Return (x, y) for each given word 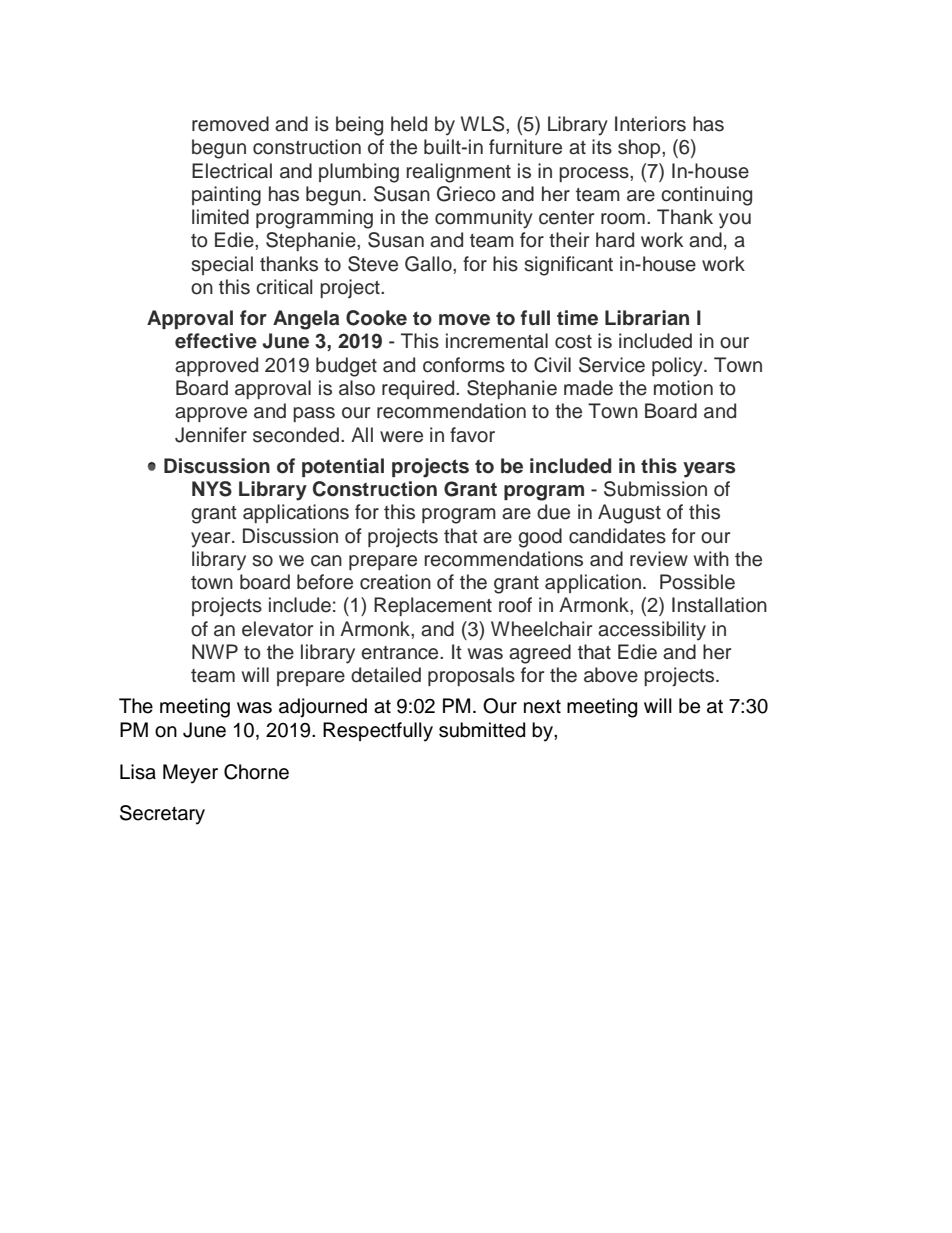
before (325, 582)
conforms (464, 365)
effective (216, 341)
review (659, 559)
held (409, 124)
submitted (482, 730)
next (542, 707)
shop (640, 148)
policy (678, 367)
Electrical (232, 171)
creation (395, 582)
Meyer (190, 774)
